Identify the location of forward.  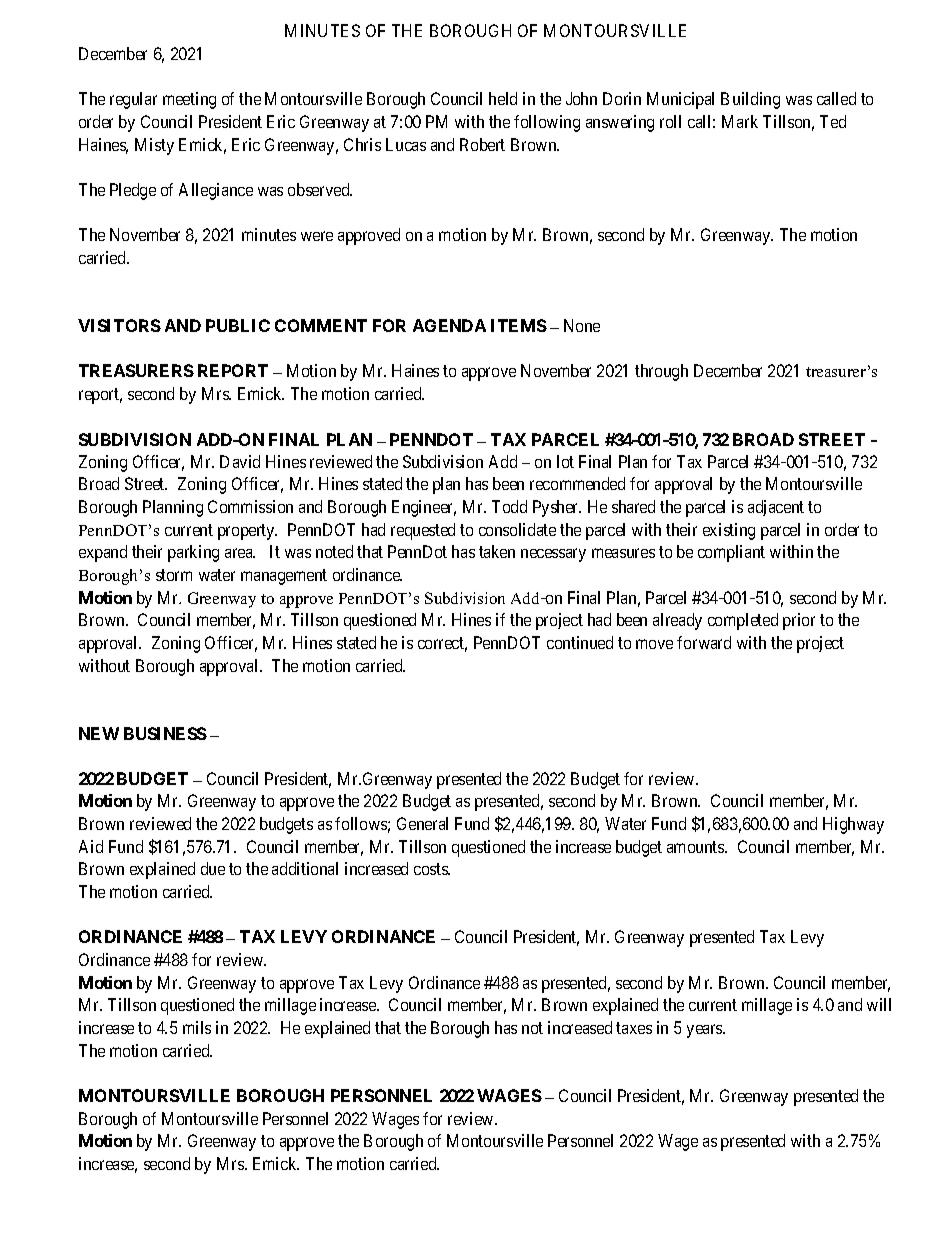
(704, 642).
